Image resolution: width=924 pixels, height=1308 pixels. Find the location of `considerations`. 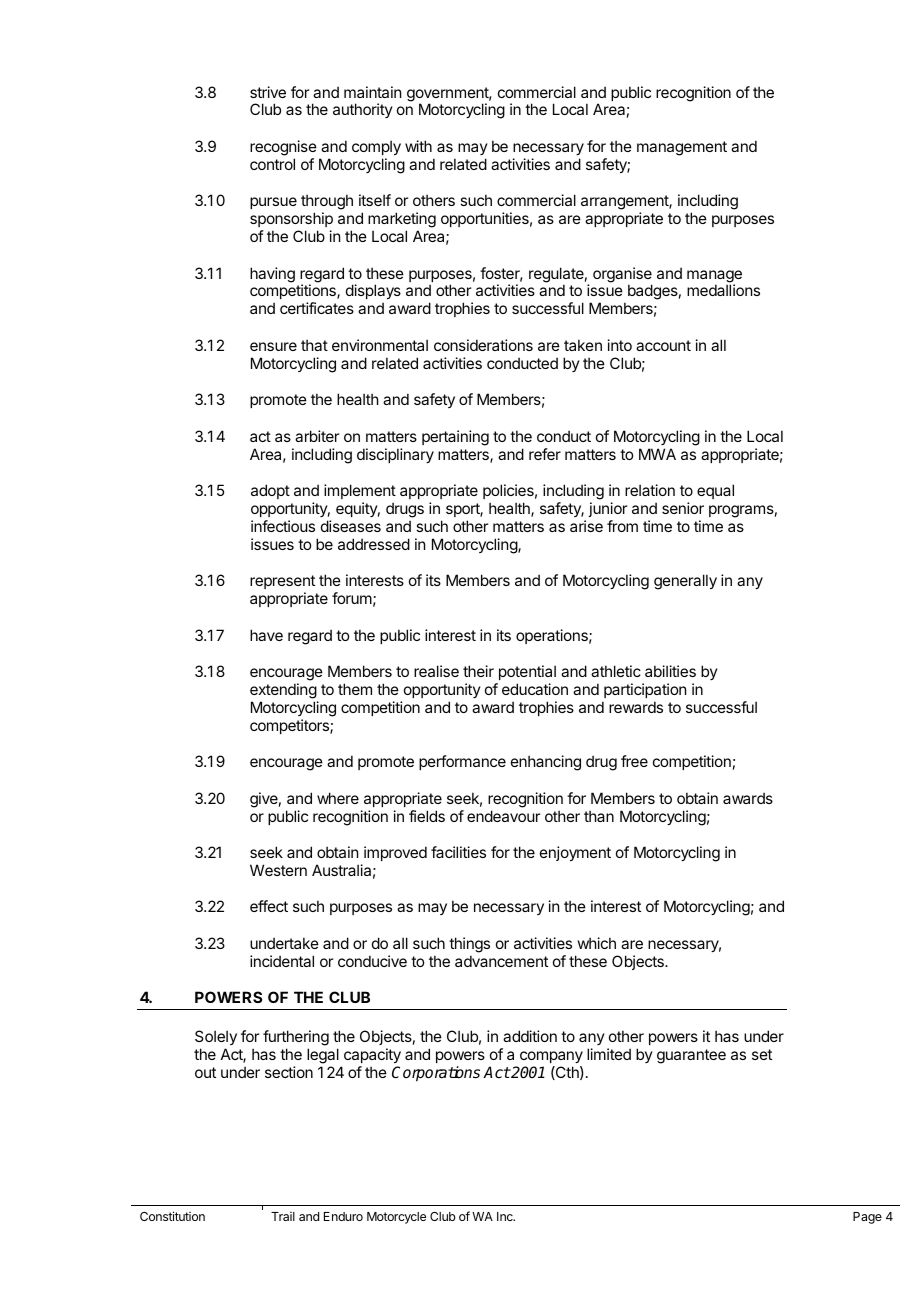

considerations is located at coordinates (483, 345).
